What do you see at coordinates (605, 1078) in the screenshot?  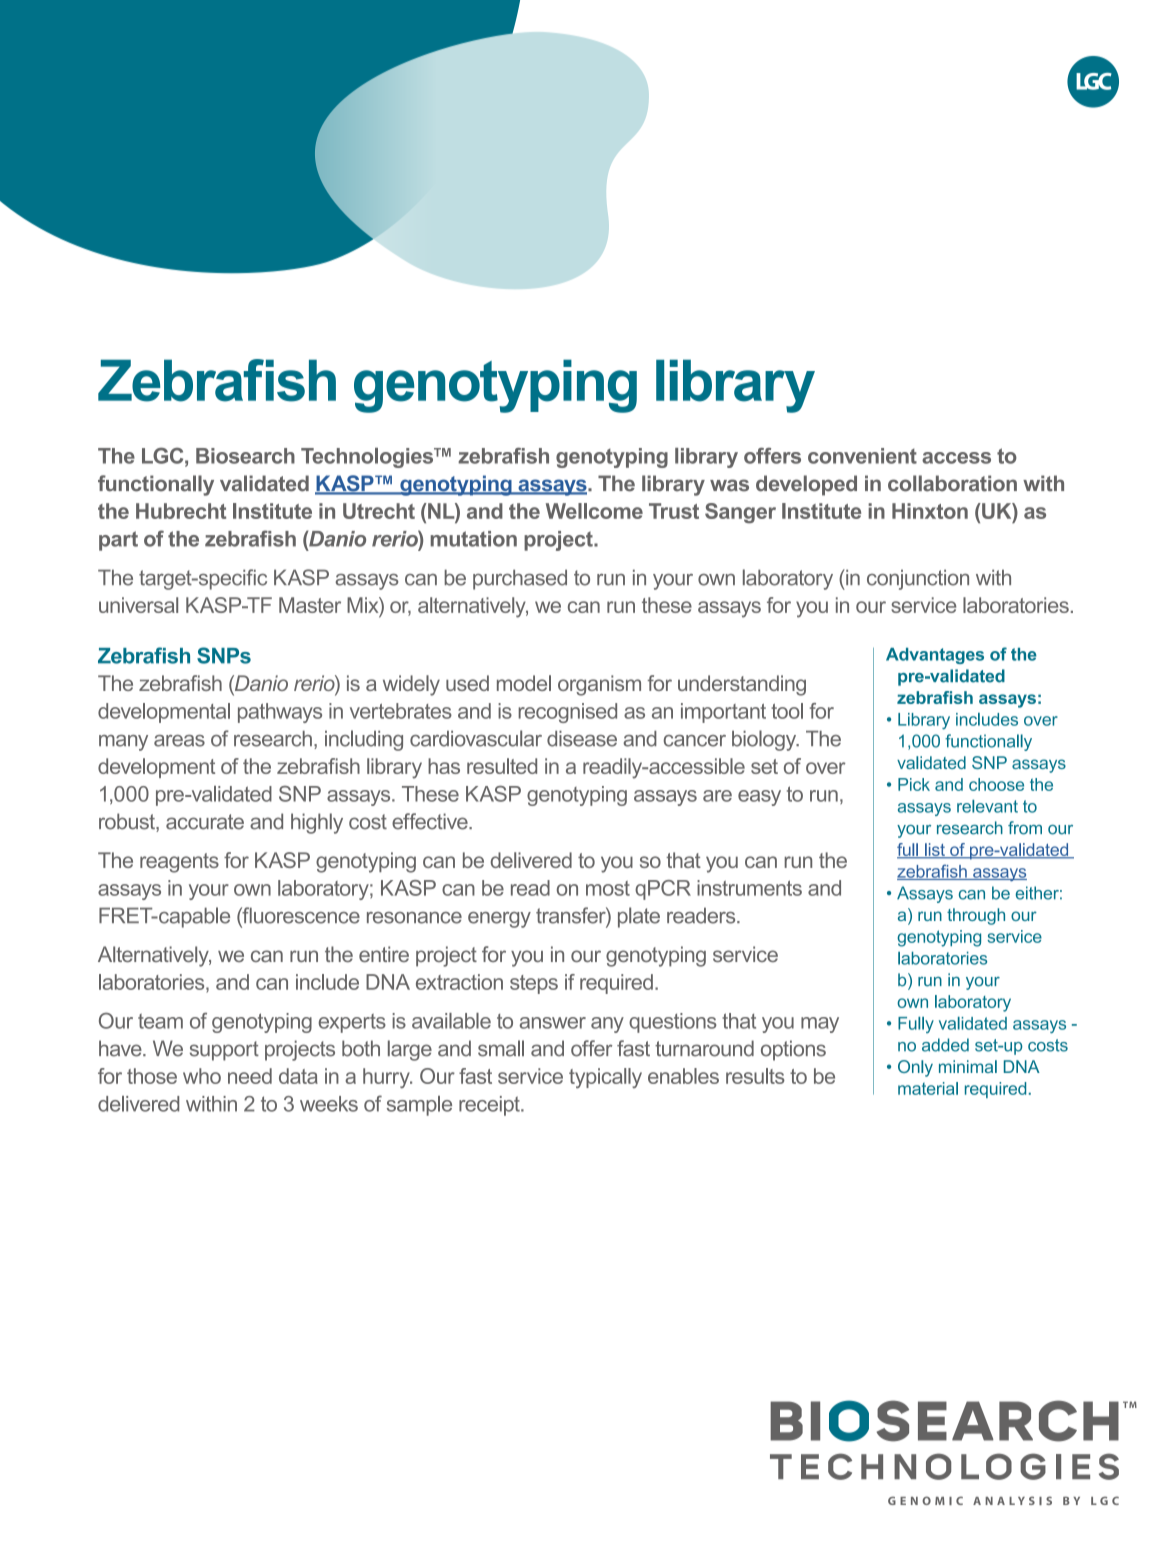 I see `typically` at bounding box center [605, 1078].
